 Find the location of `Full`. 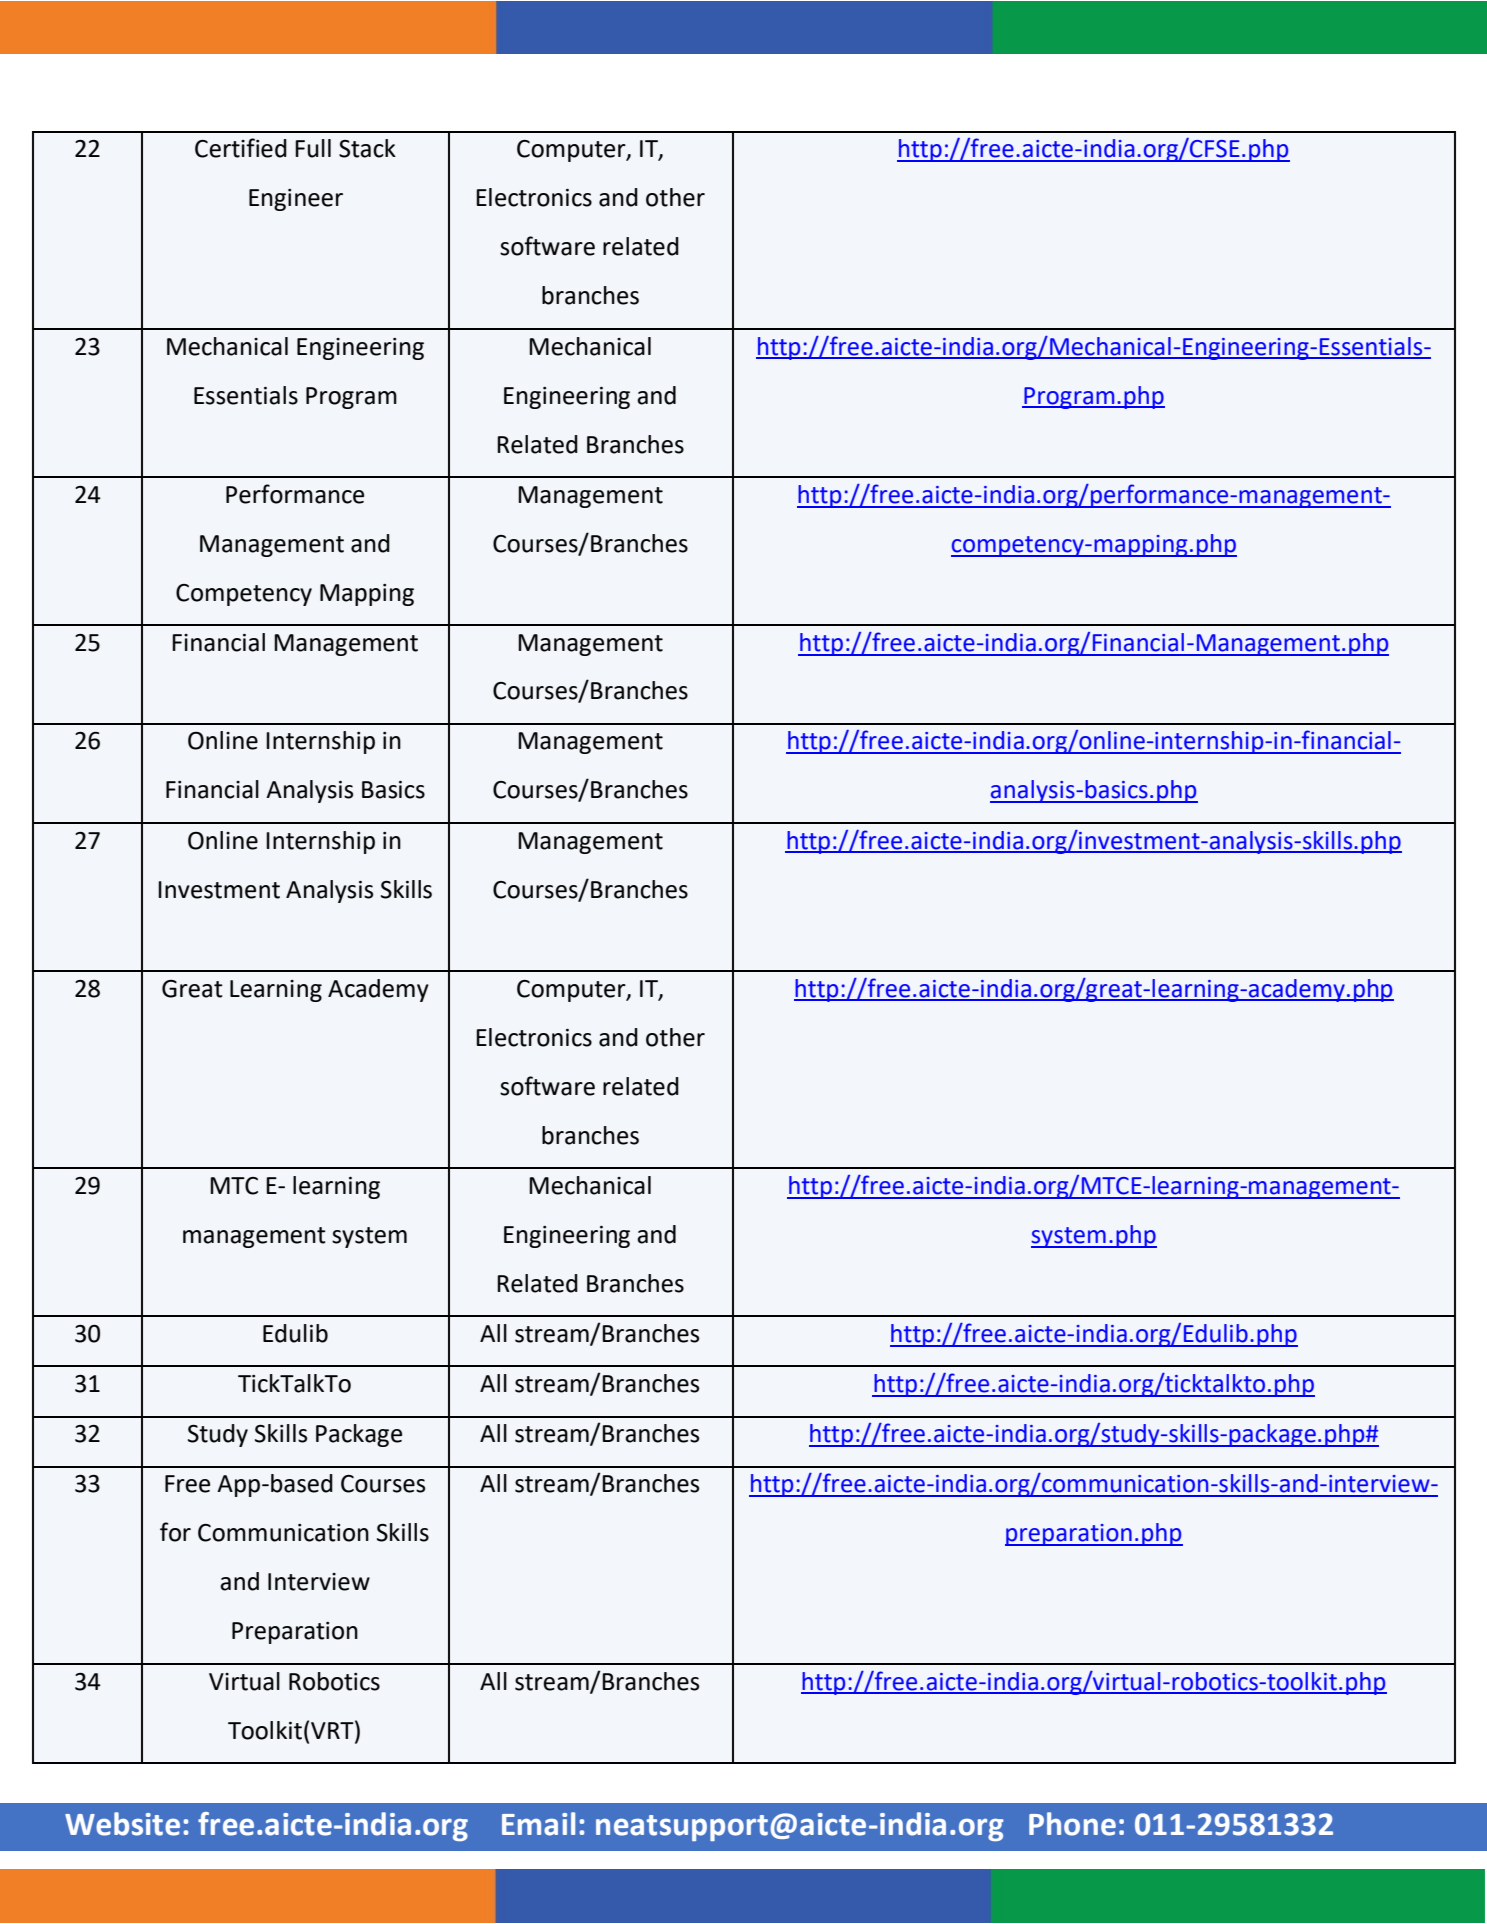

Full is located at coordinates (313, 148).
